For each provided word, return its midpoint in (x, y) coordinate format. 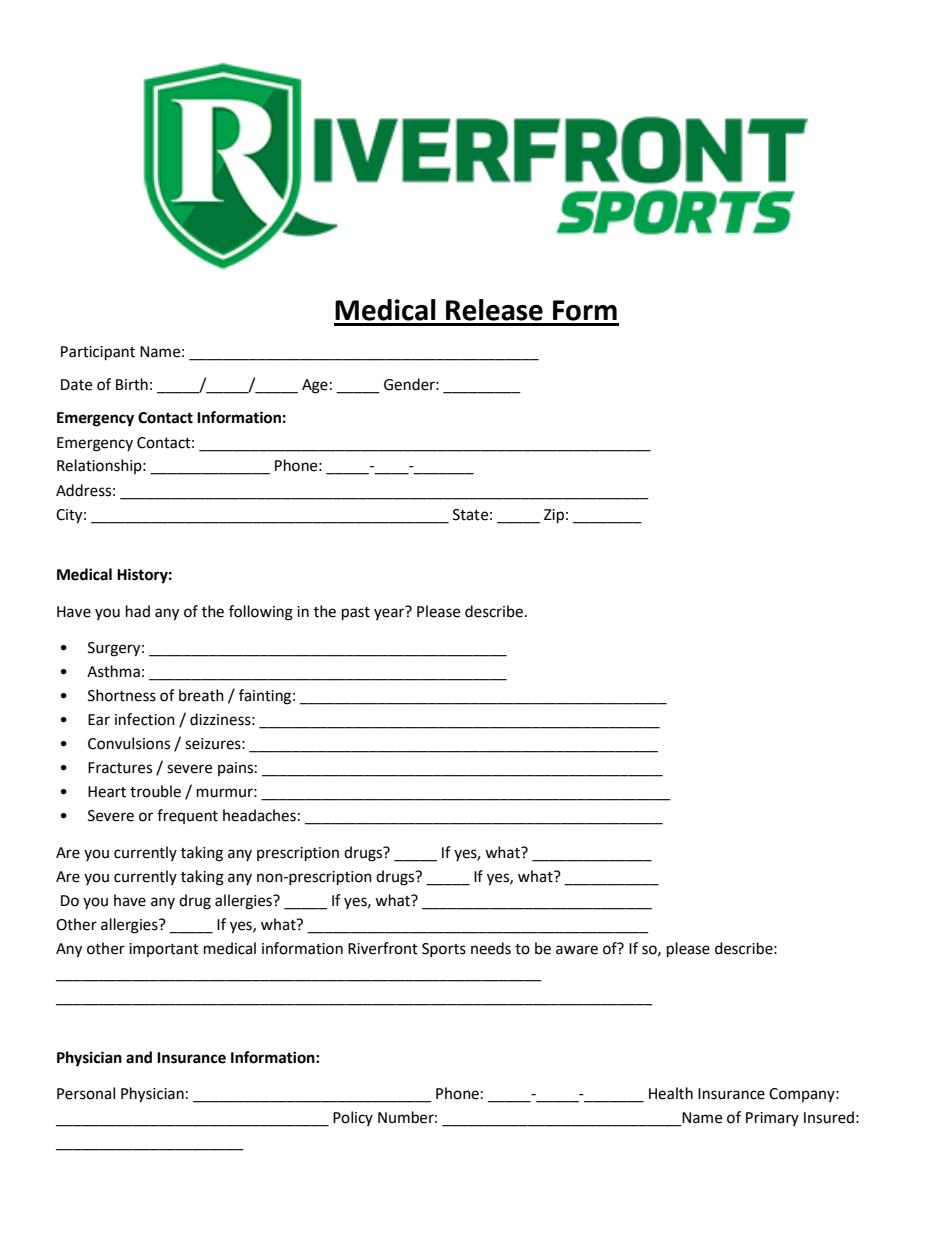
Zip (554, 516)
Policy (353, 1118)
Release (494, 310)
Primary (772, 1119)
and (139, 1057)
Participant (98, 353)
